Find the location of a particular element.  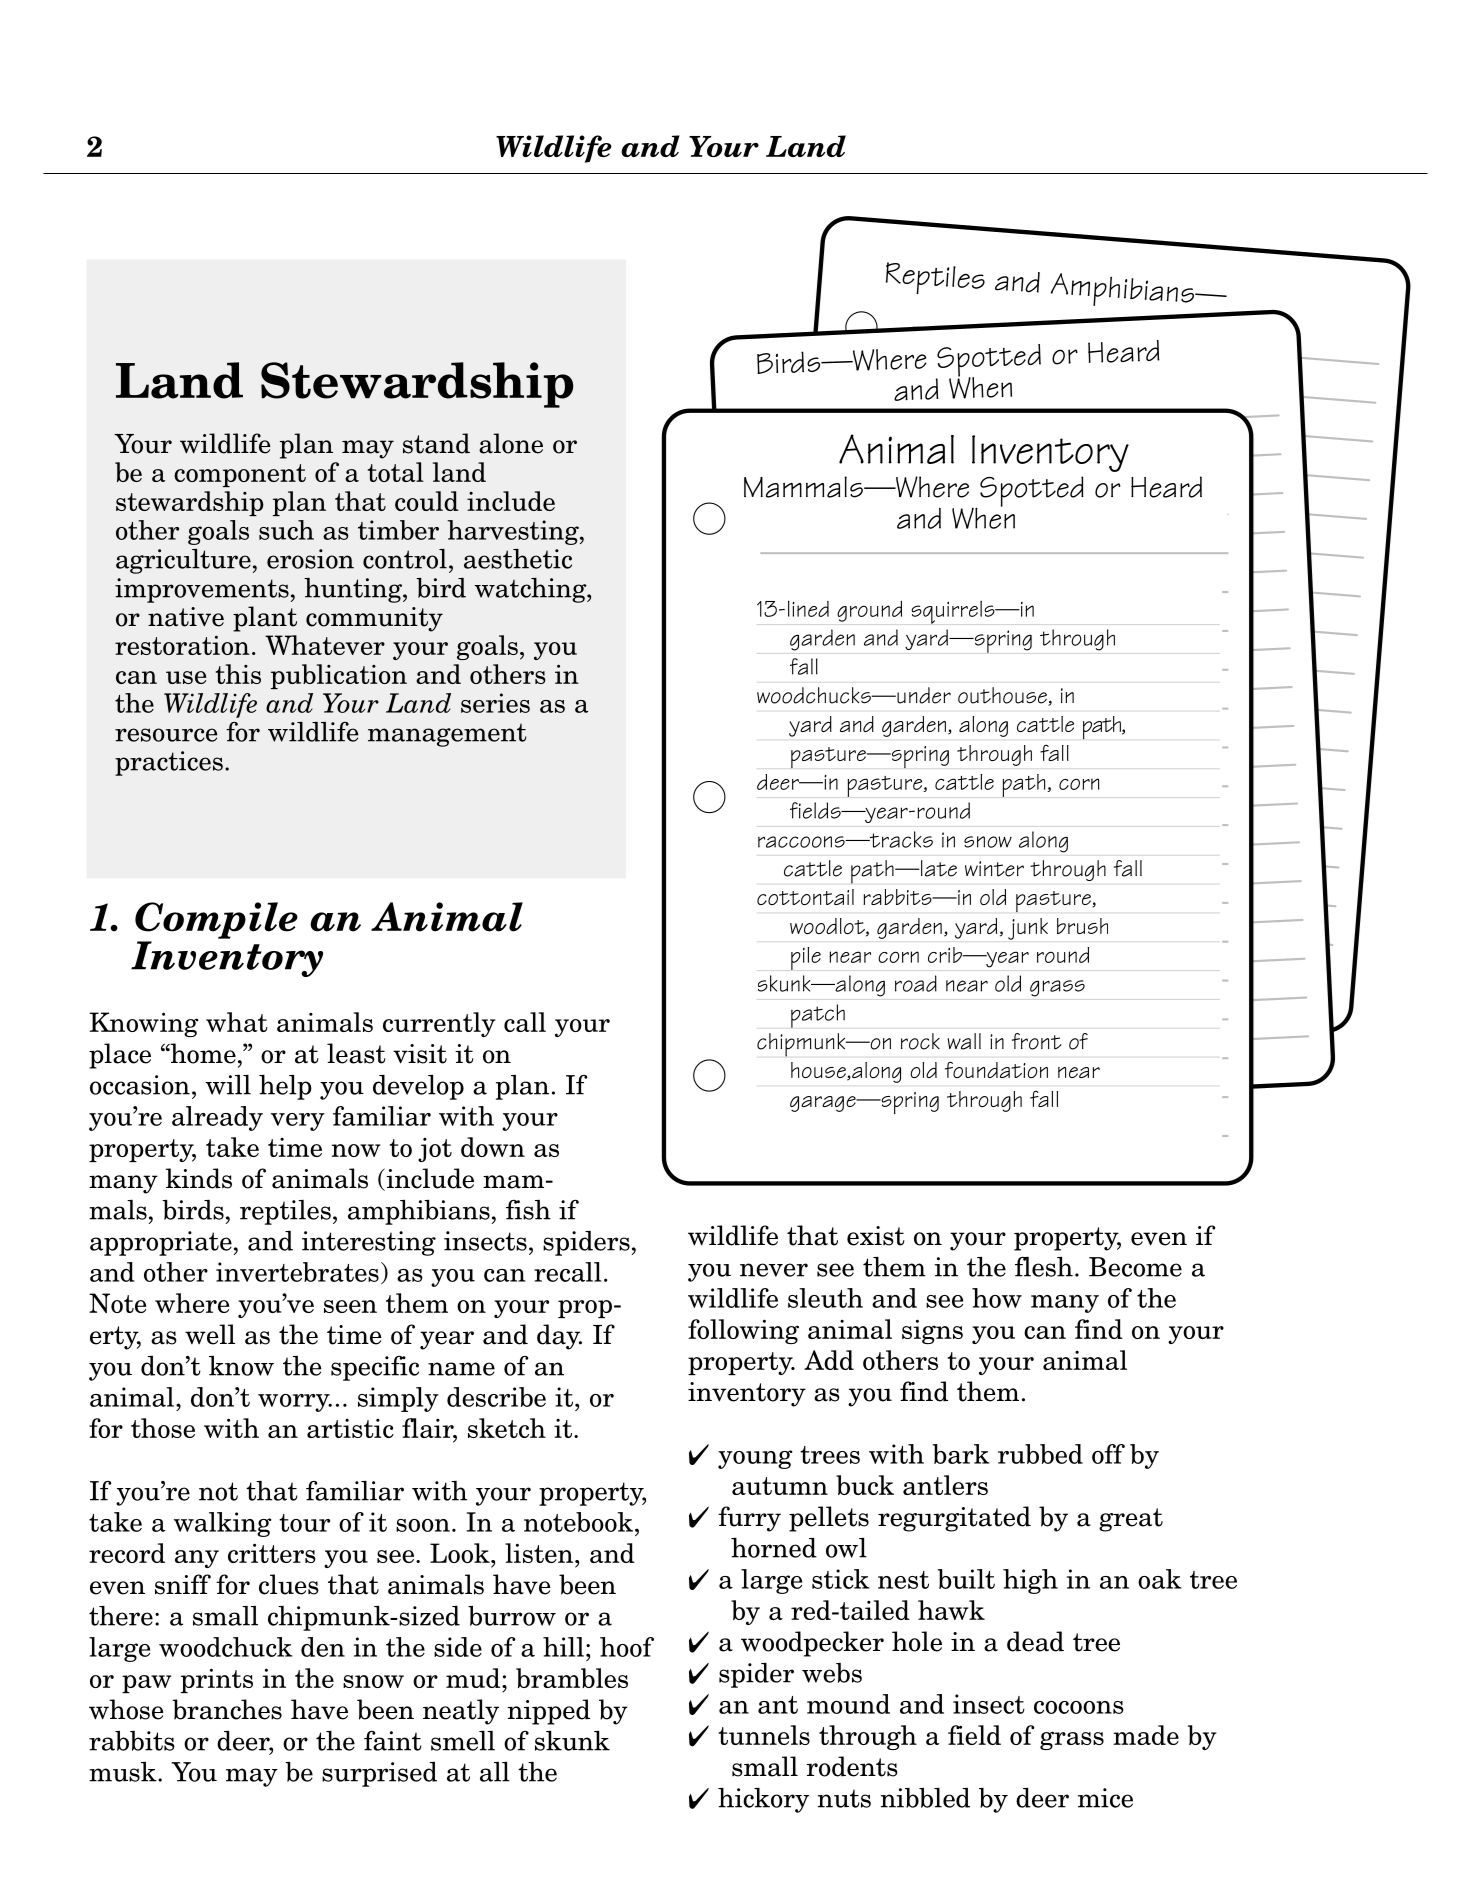

already is located at coordinates (217, 1118).
